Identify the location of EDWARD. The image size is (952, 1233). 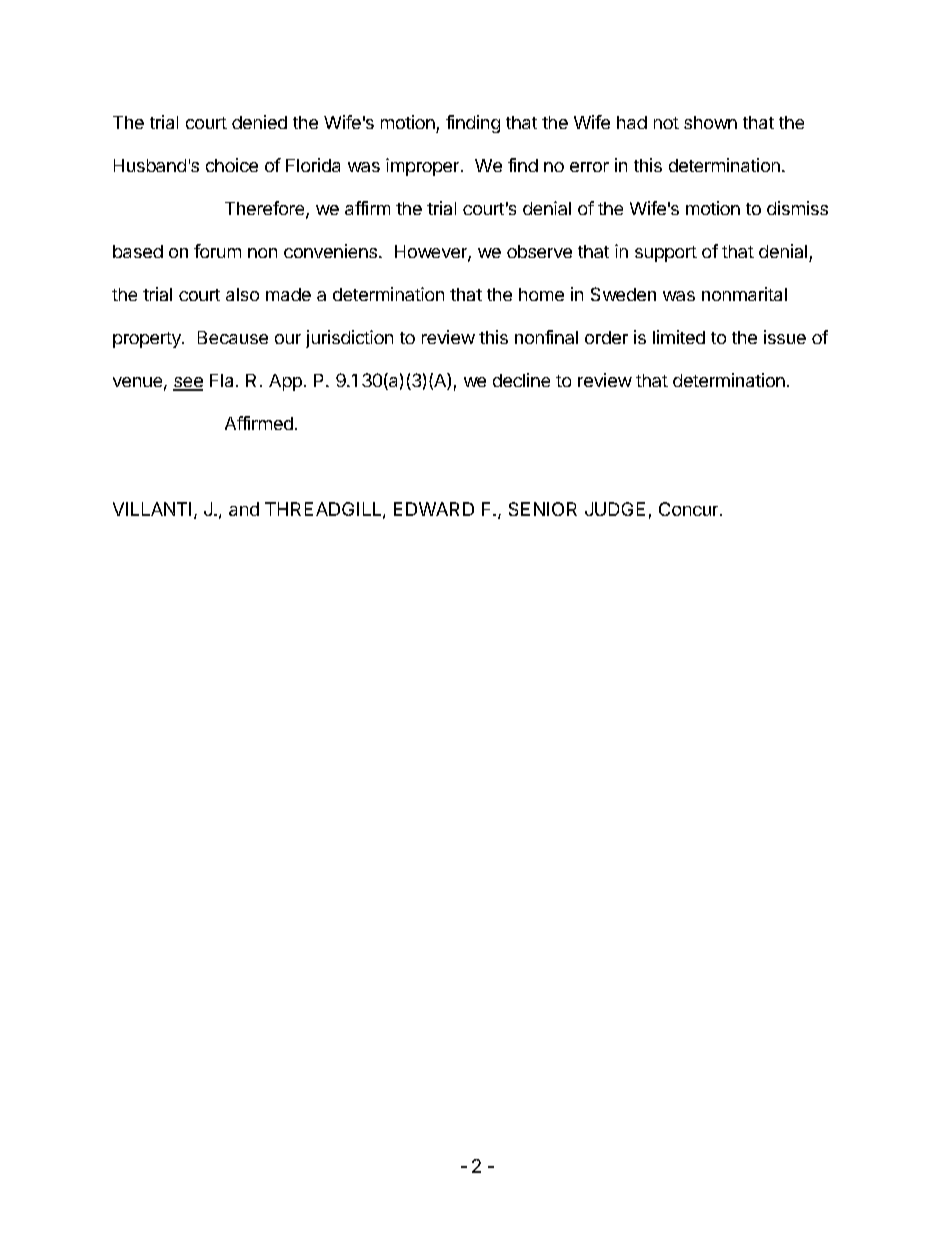
(434, 509).
